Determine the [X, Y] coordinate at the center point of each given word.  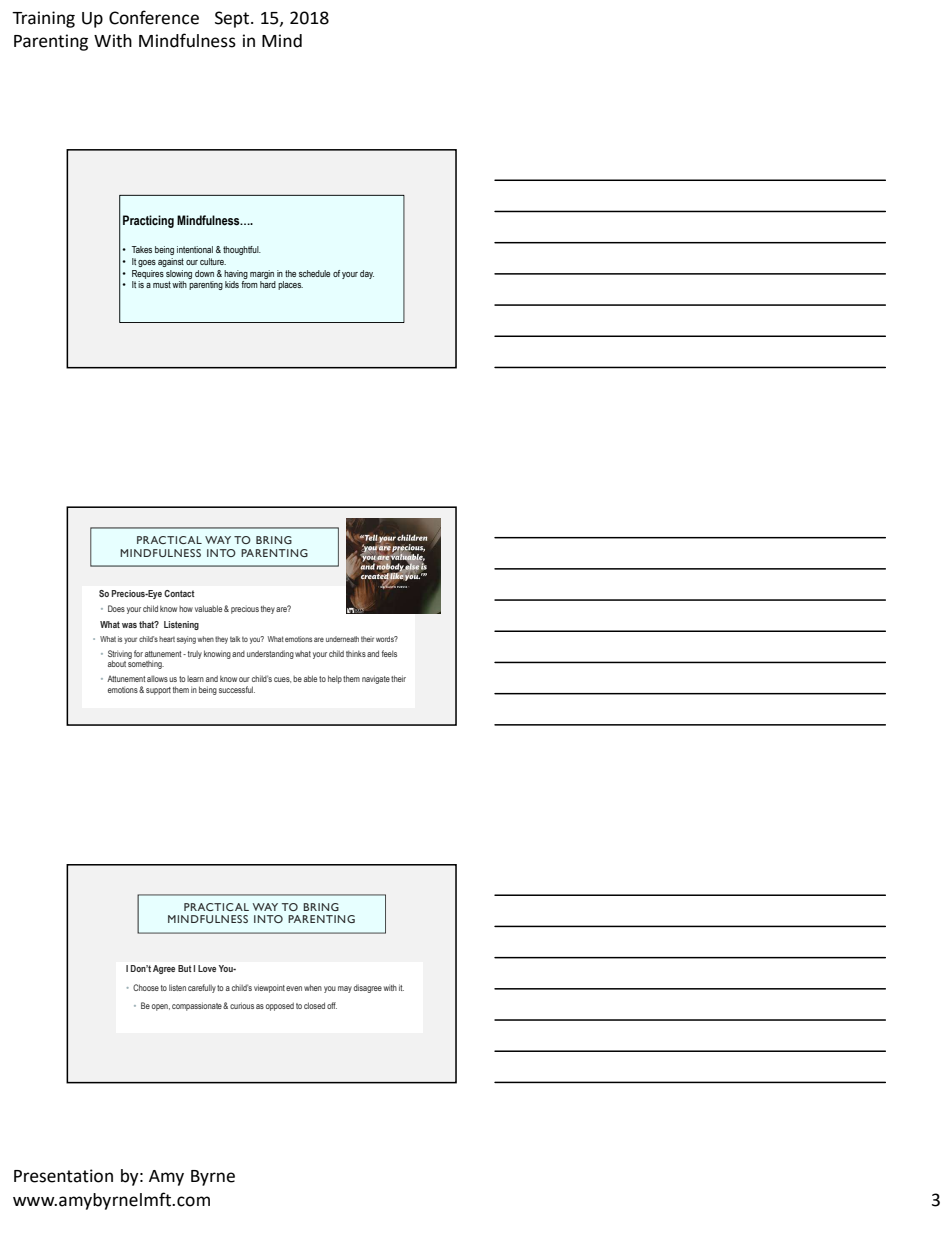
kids [232, 284]
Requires [148, 274]
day [367, 274]
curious [242, 1005]
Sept [233, 19]
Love [207, 968]
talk [235, 639]
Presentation [63, 1176]
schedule [314, 273]
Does [116, 608]
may [345, 989]
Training [43, 19]
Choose [146, 987]
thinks [356, 653]
